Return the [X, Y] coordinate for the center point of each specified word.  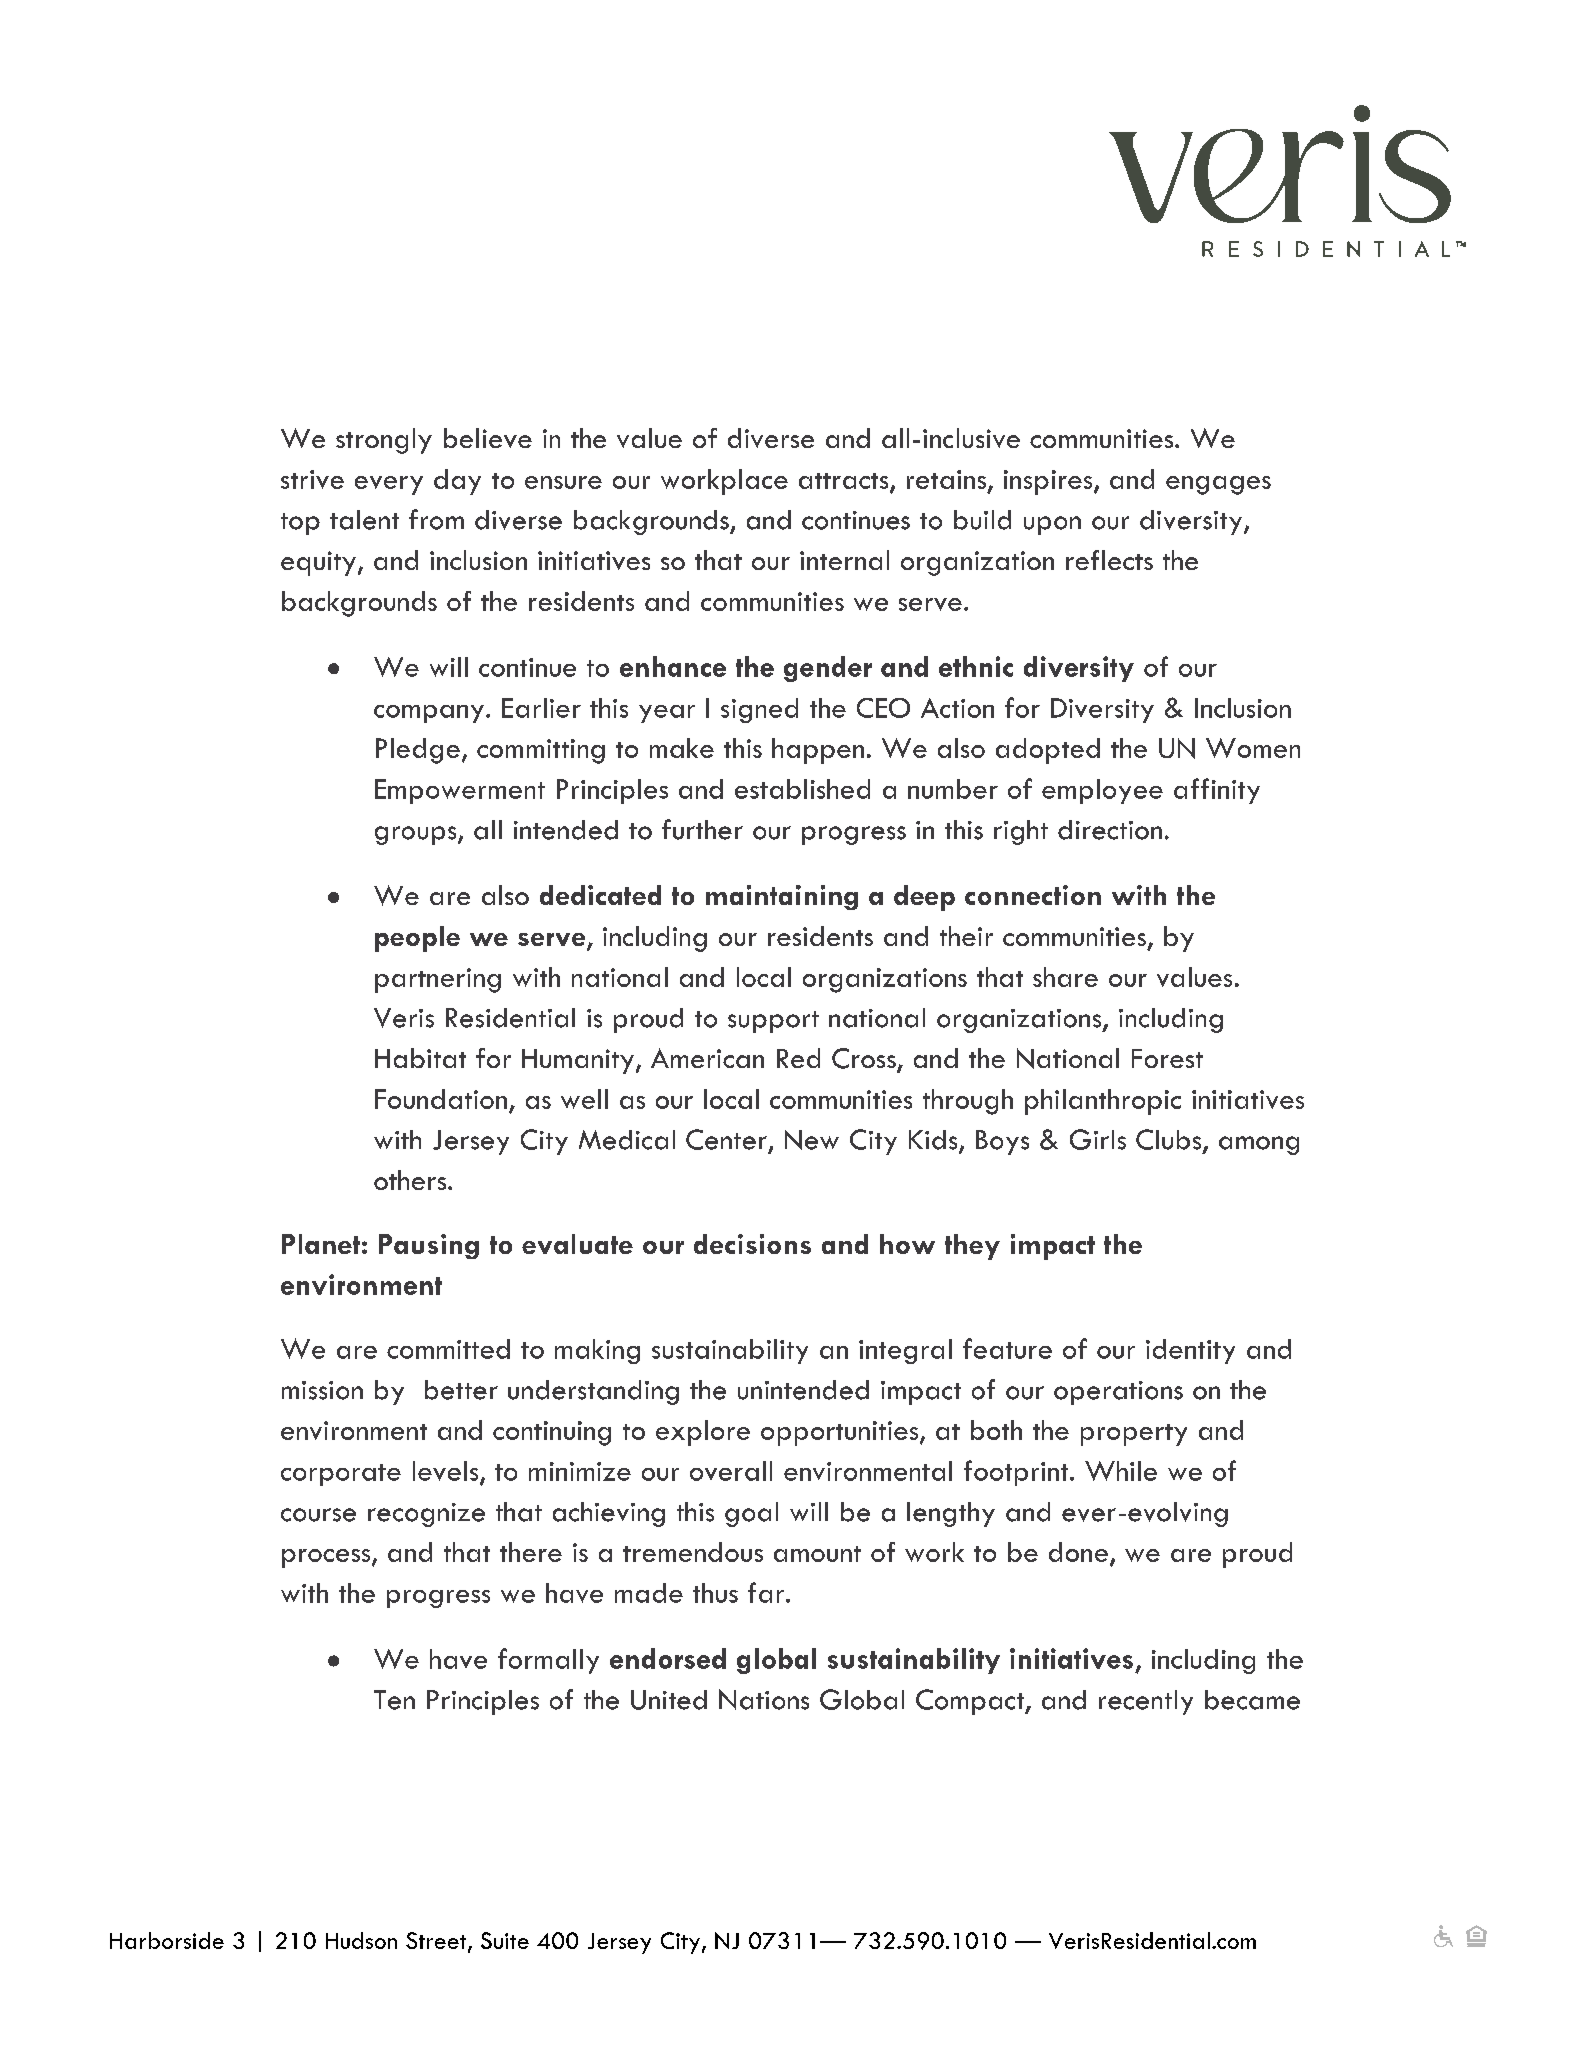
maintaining [782, 897]
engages [1218, 485]
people [417, 939]
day [457, 482]
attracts [845, 482]
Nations [764, 1699]
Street [437, 1942]
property [1134, 1435]
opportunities [841, 1433]
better [461, 1390]
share [1065, 977]
